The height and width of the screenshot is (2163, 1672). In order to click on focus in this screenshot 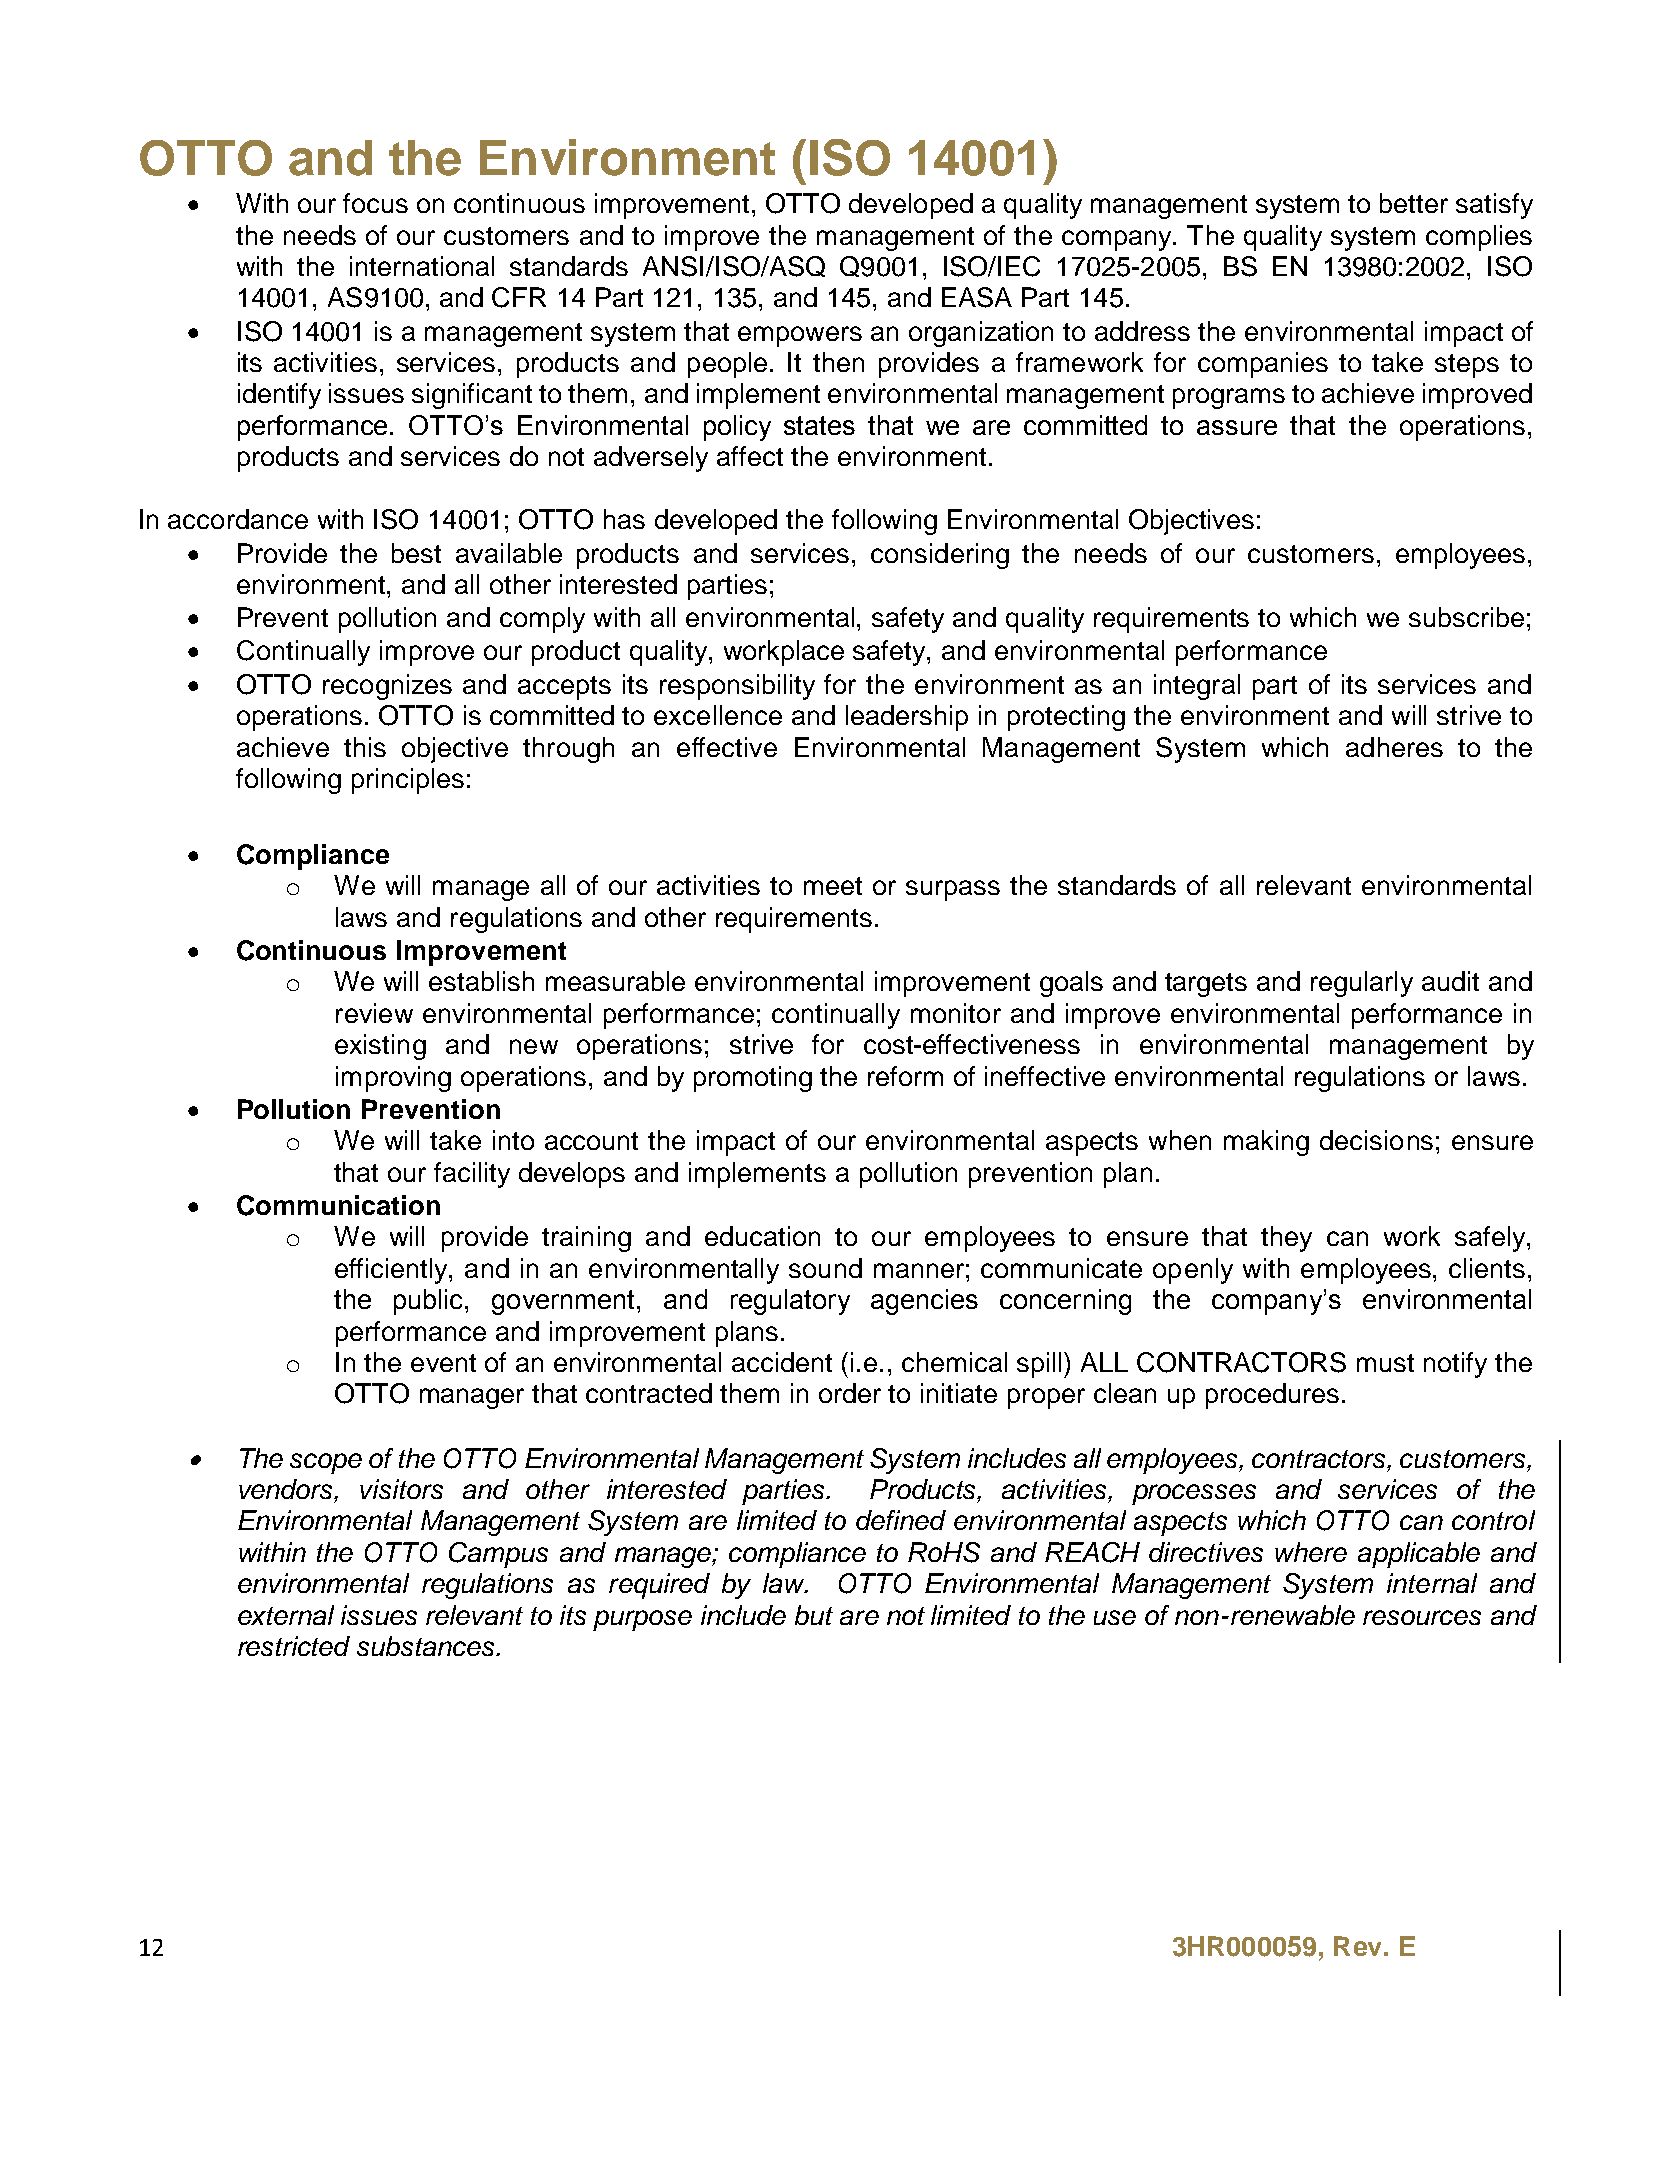, I will do `click(375, 203)`.
